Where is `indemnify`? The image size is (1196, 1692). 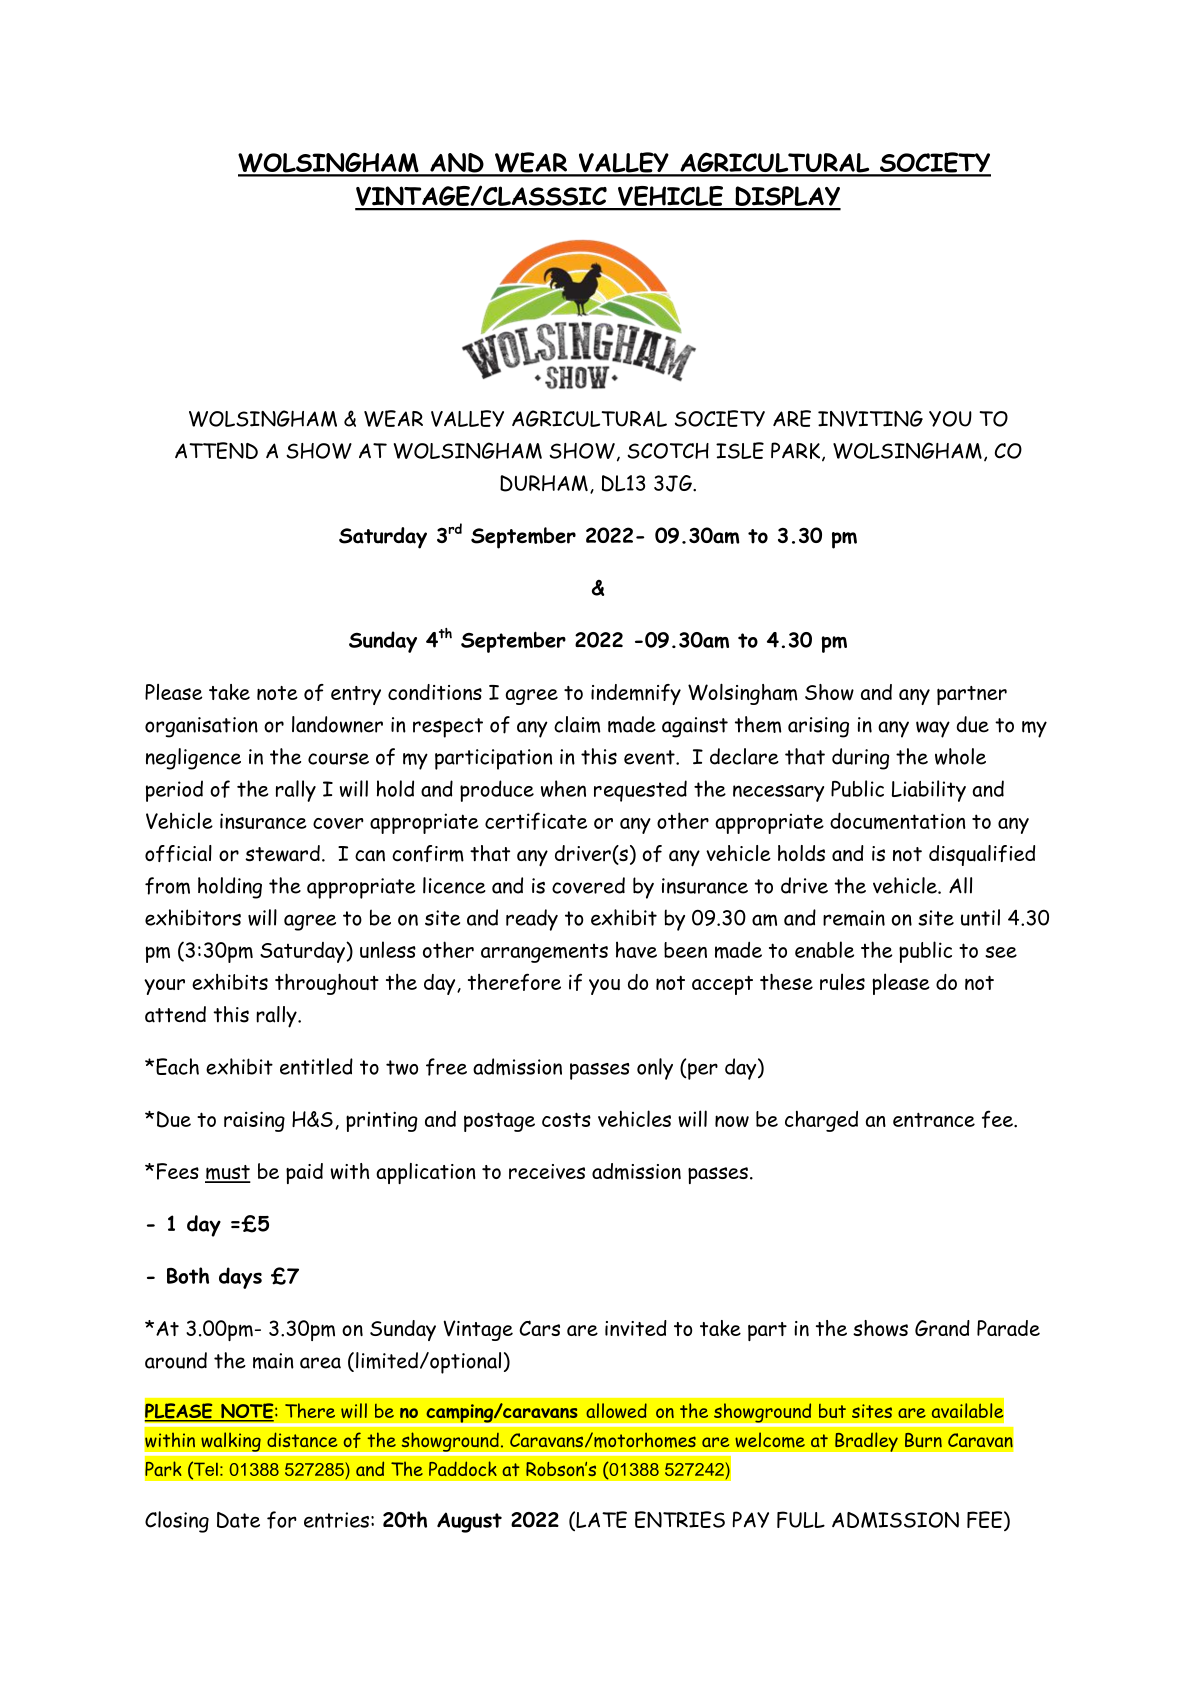 indemnify is located at coordinates (636, 694).
